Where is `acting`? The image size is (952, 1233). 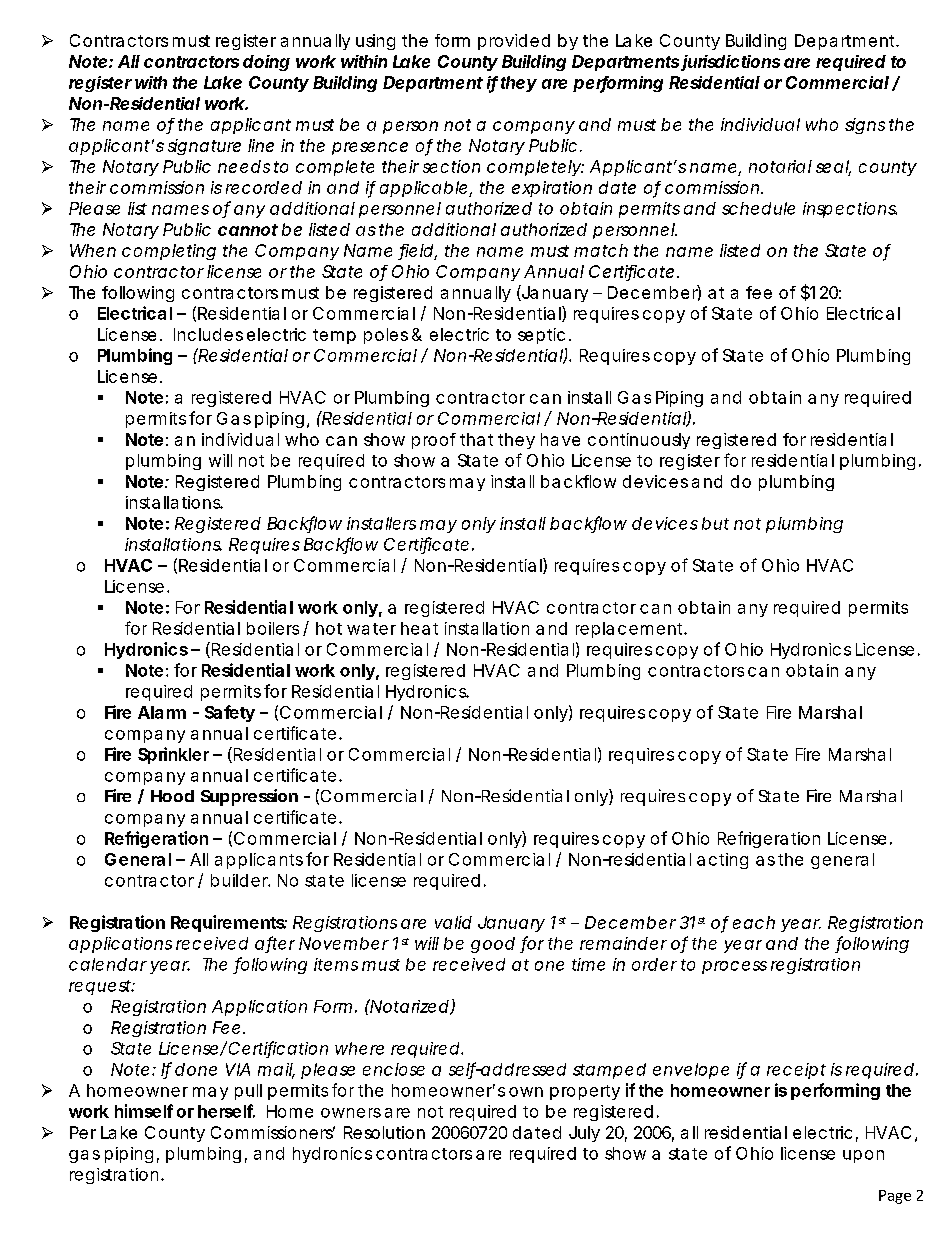 acting is located at coordinates (722, 861).
